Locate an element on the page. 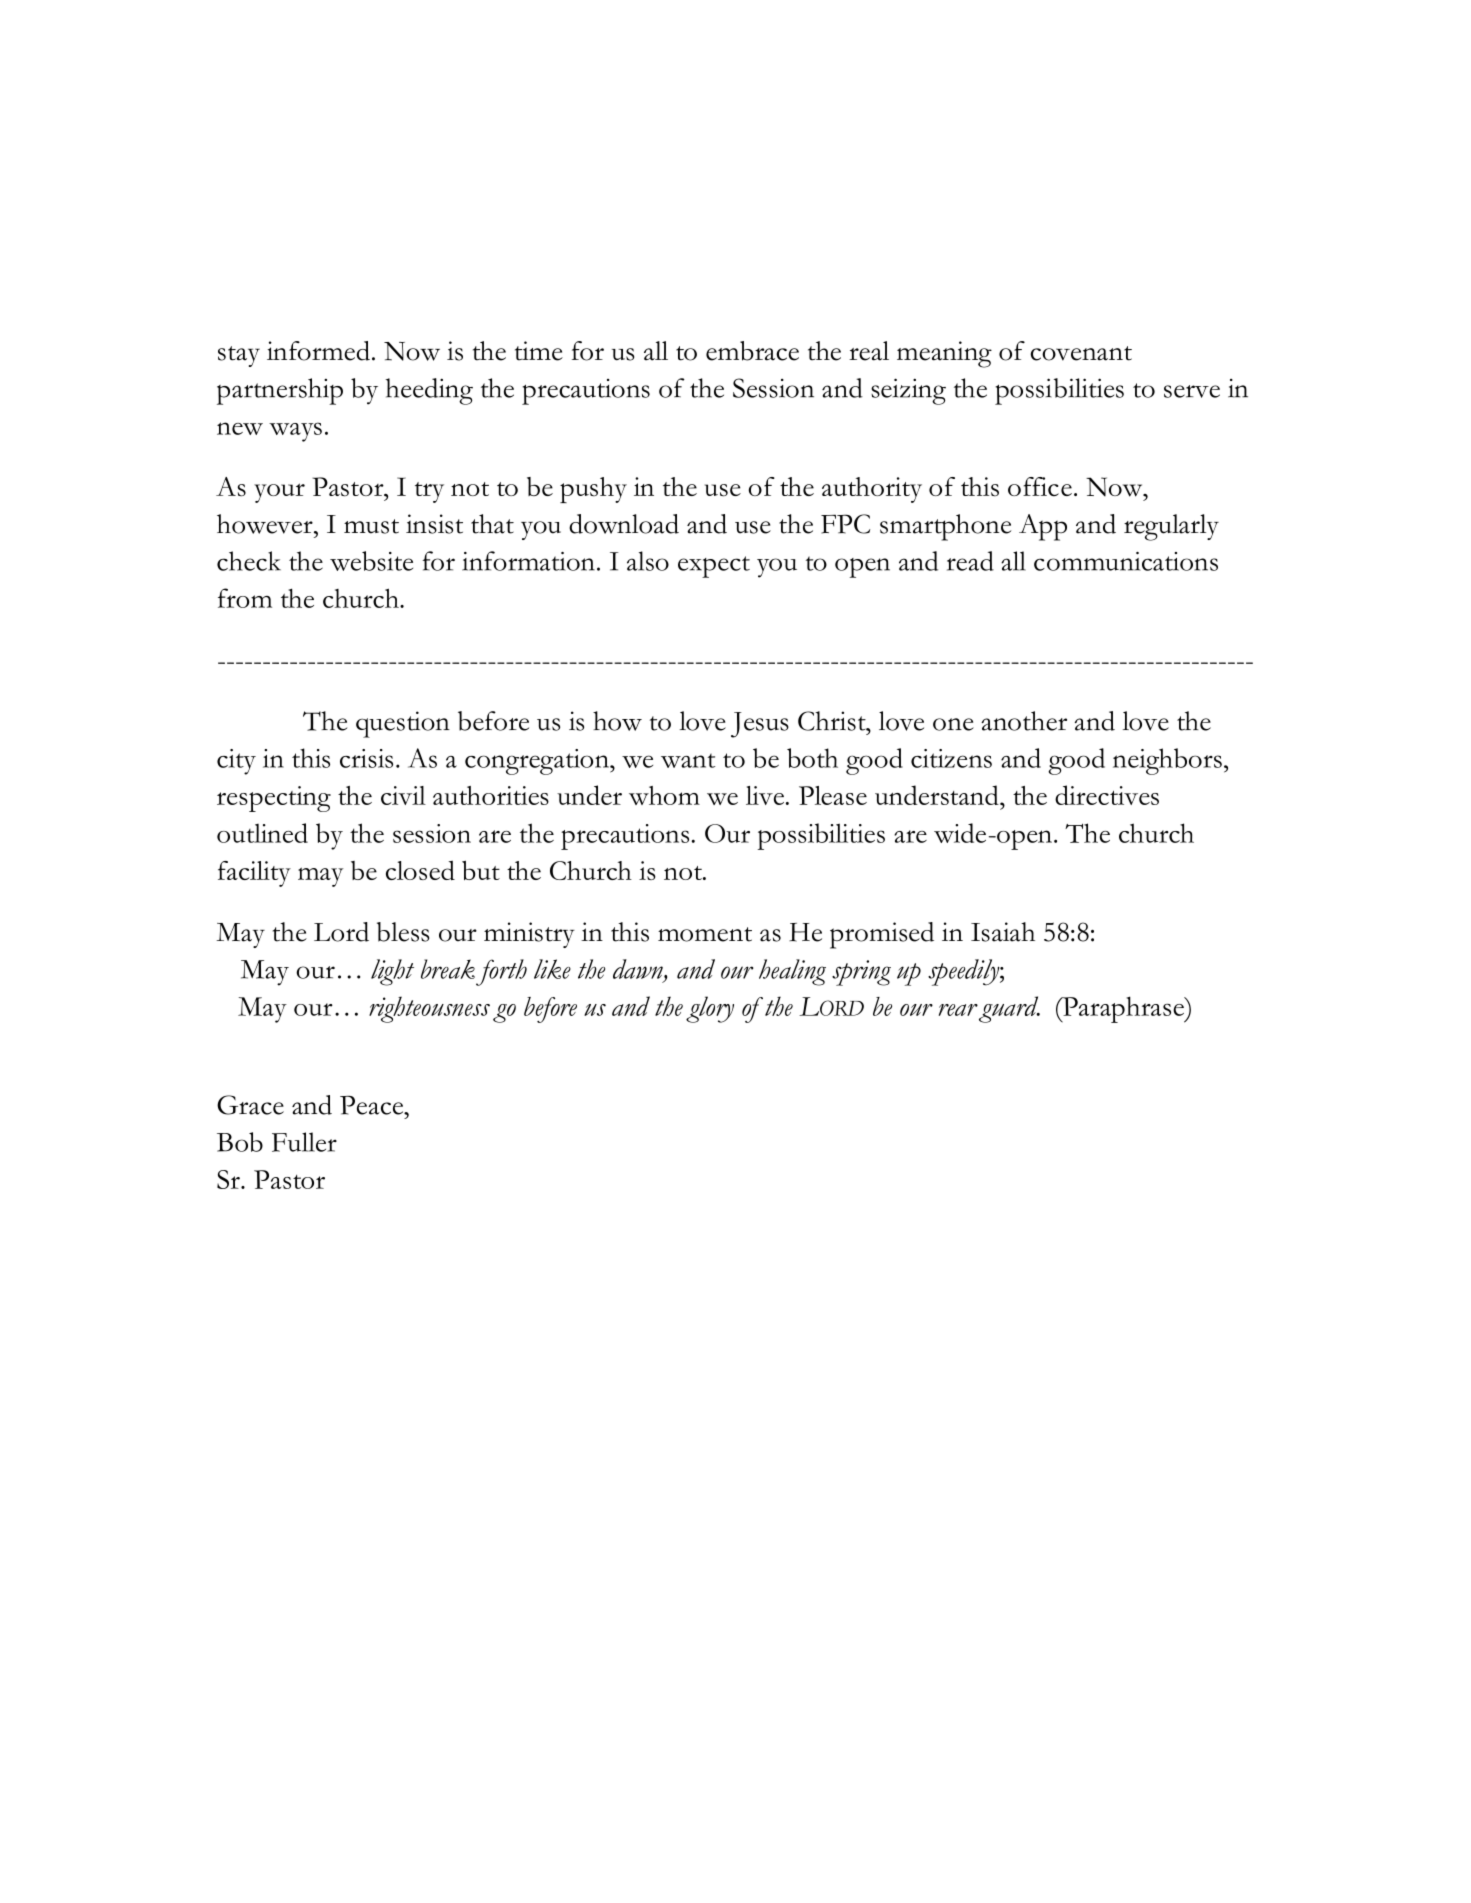 This image has width=1471, height=1903. communications is located at coordinates (1126, 561).
